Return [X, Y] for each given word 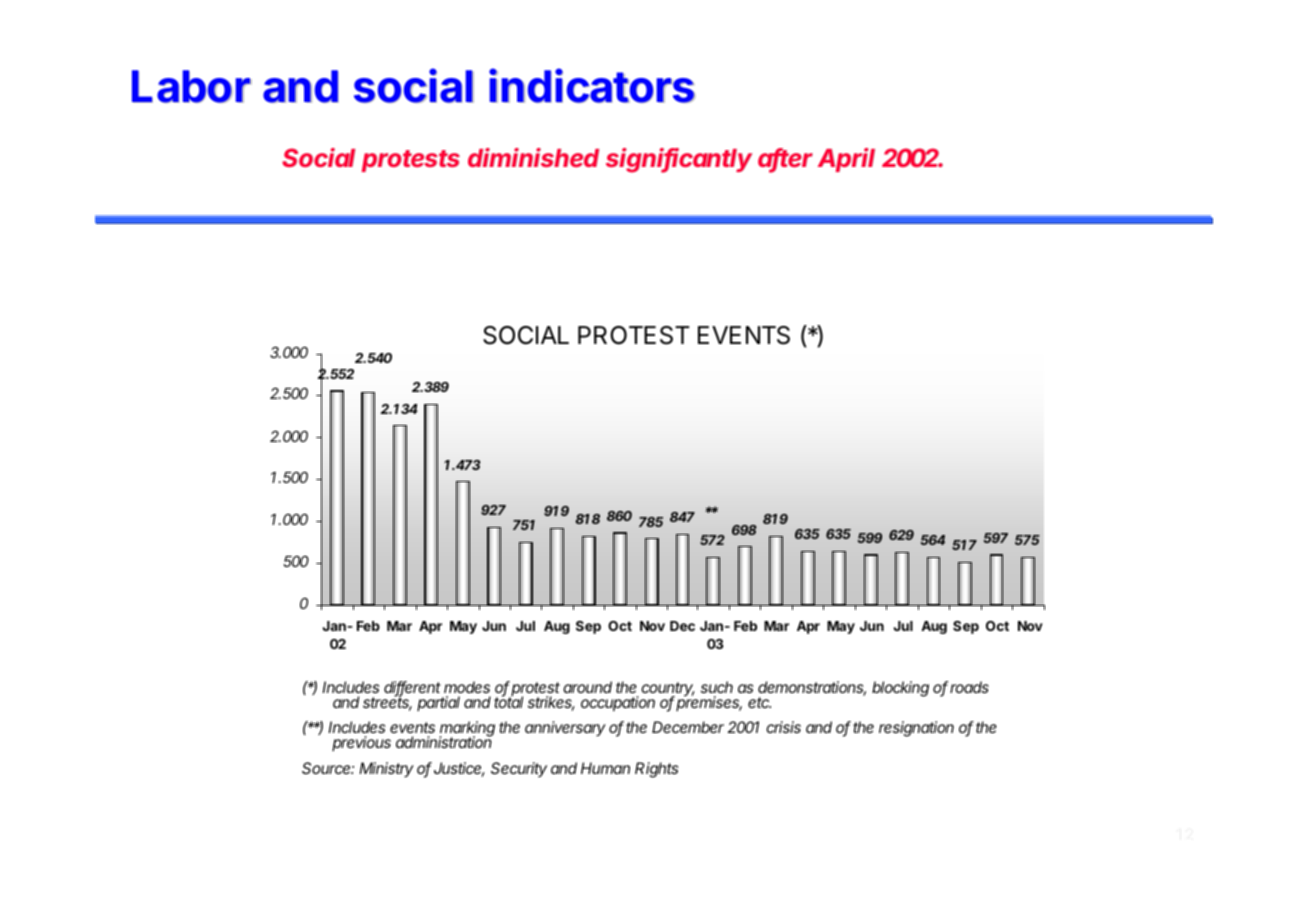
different [412, 688]
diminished [533, 158]
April [846, 160]
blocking [900, 689]
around [587, 687]
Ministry [386, 769]
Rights [656, 770]
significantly [679, 160]
